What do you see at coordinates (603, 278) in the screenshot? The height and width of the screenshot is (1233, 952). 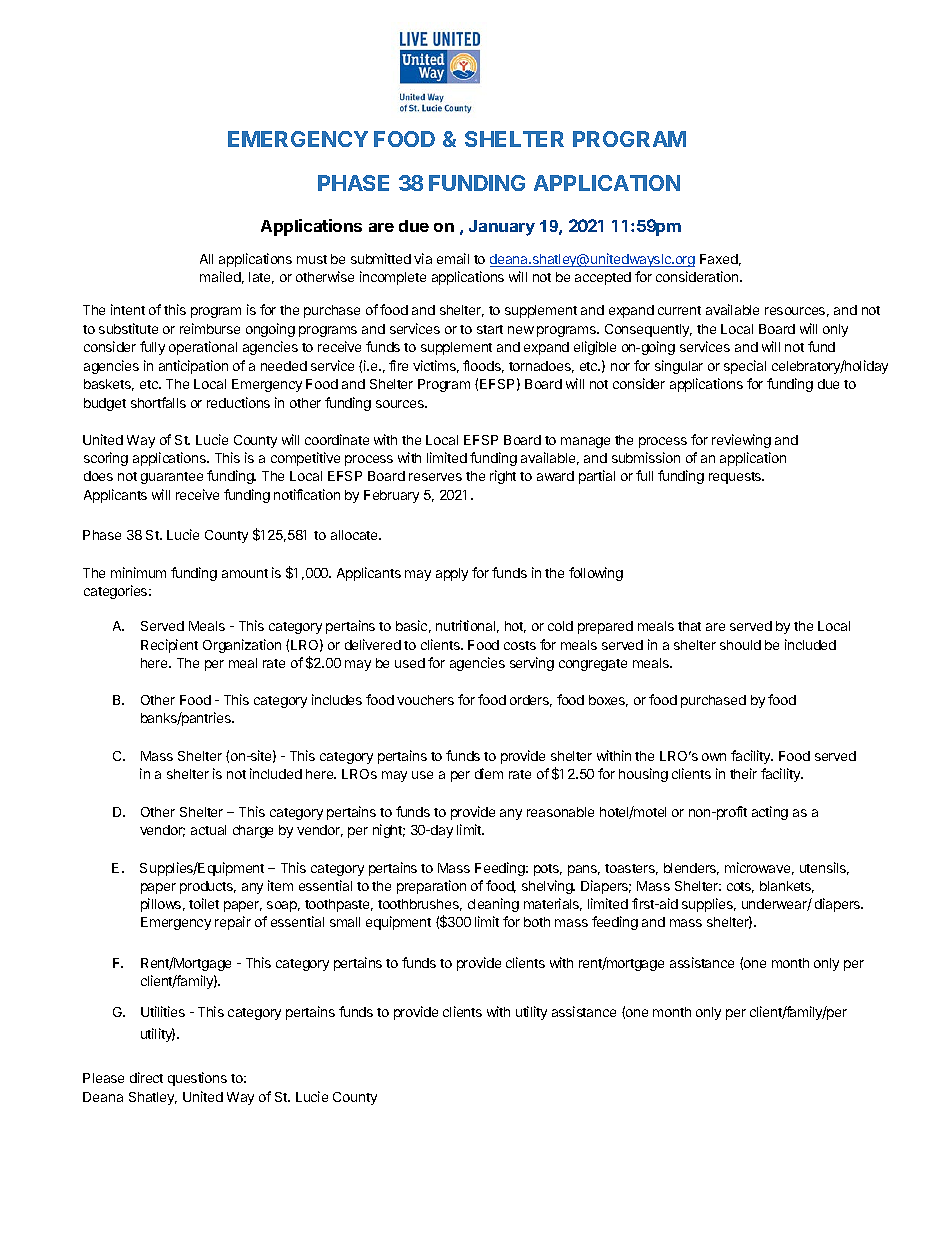 I see `accepted` at bounding box center [603, 278].
